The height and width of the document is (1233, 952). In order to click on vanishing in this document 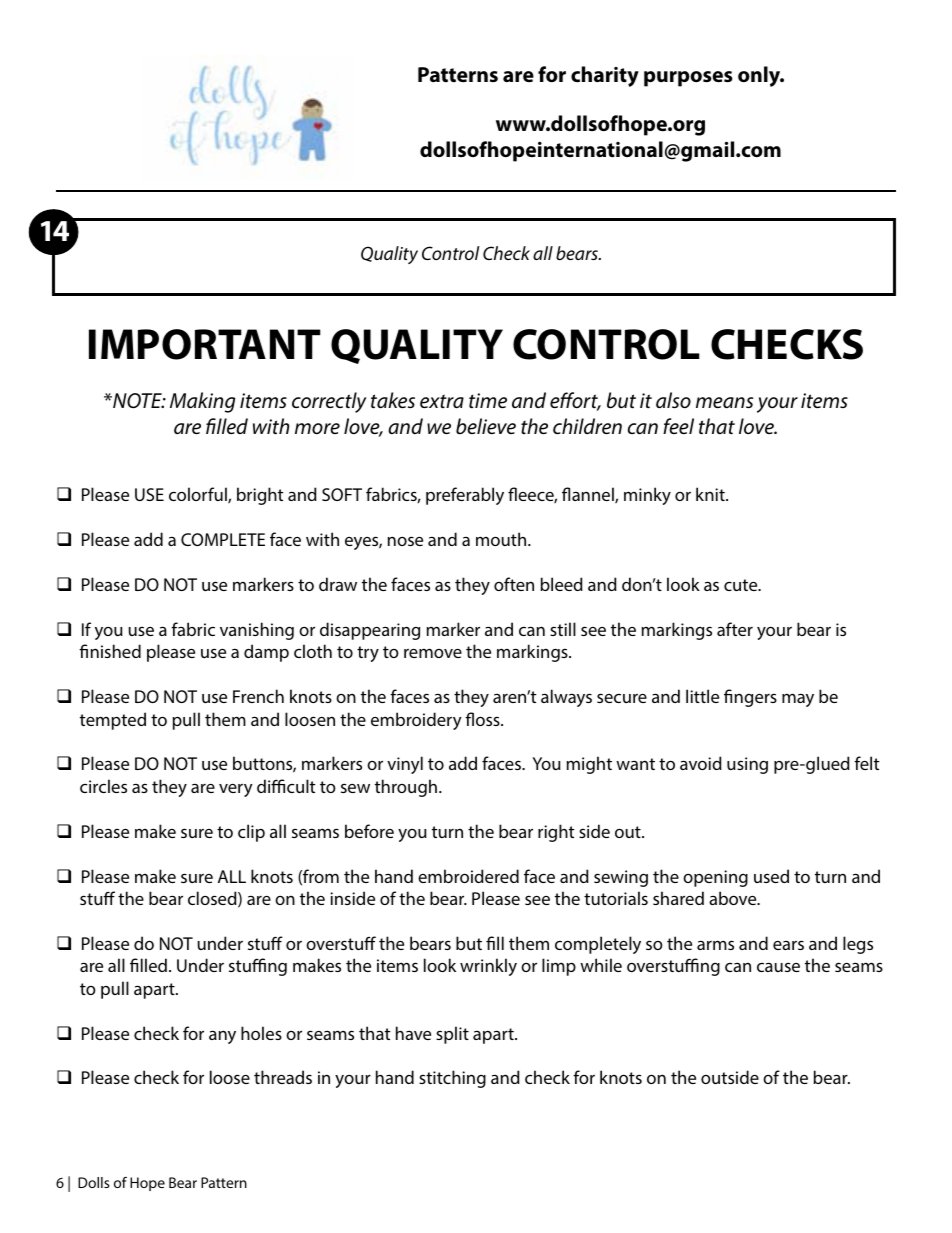, I will do `click(257, 631)`.
